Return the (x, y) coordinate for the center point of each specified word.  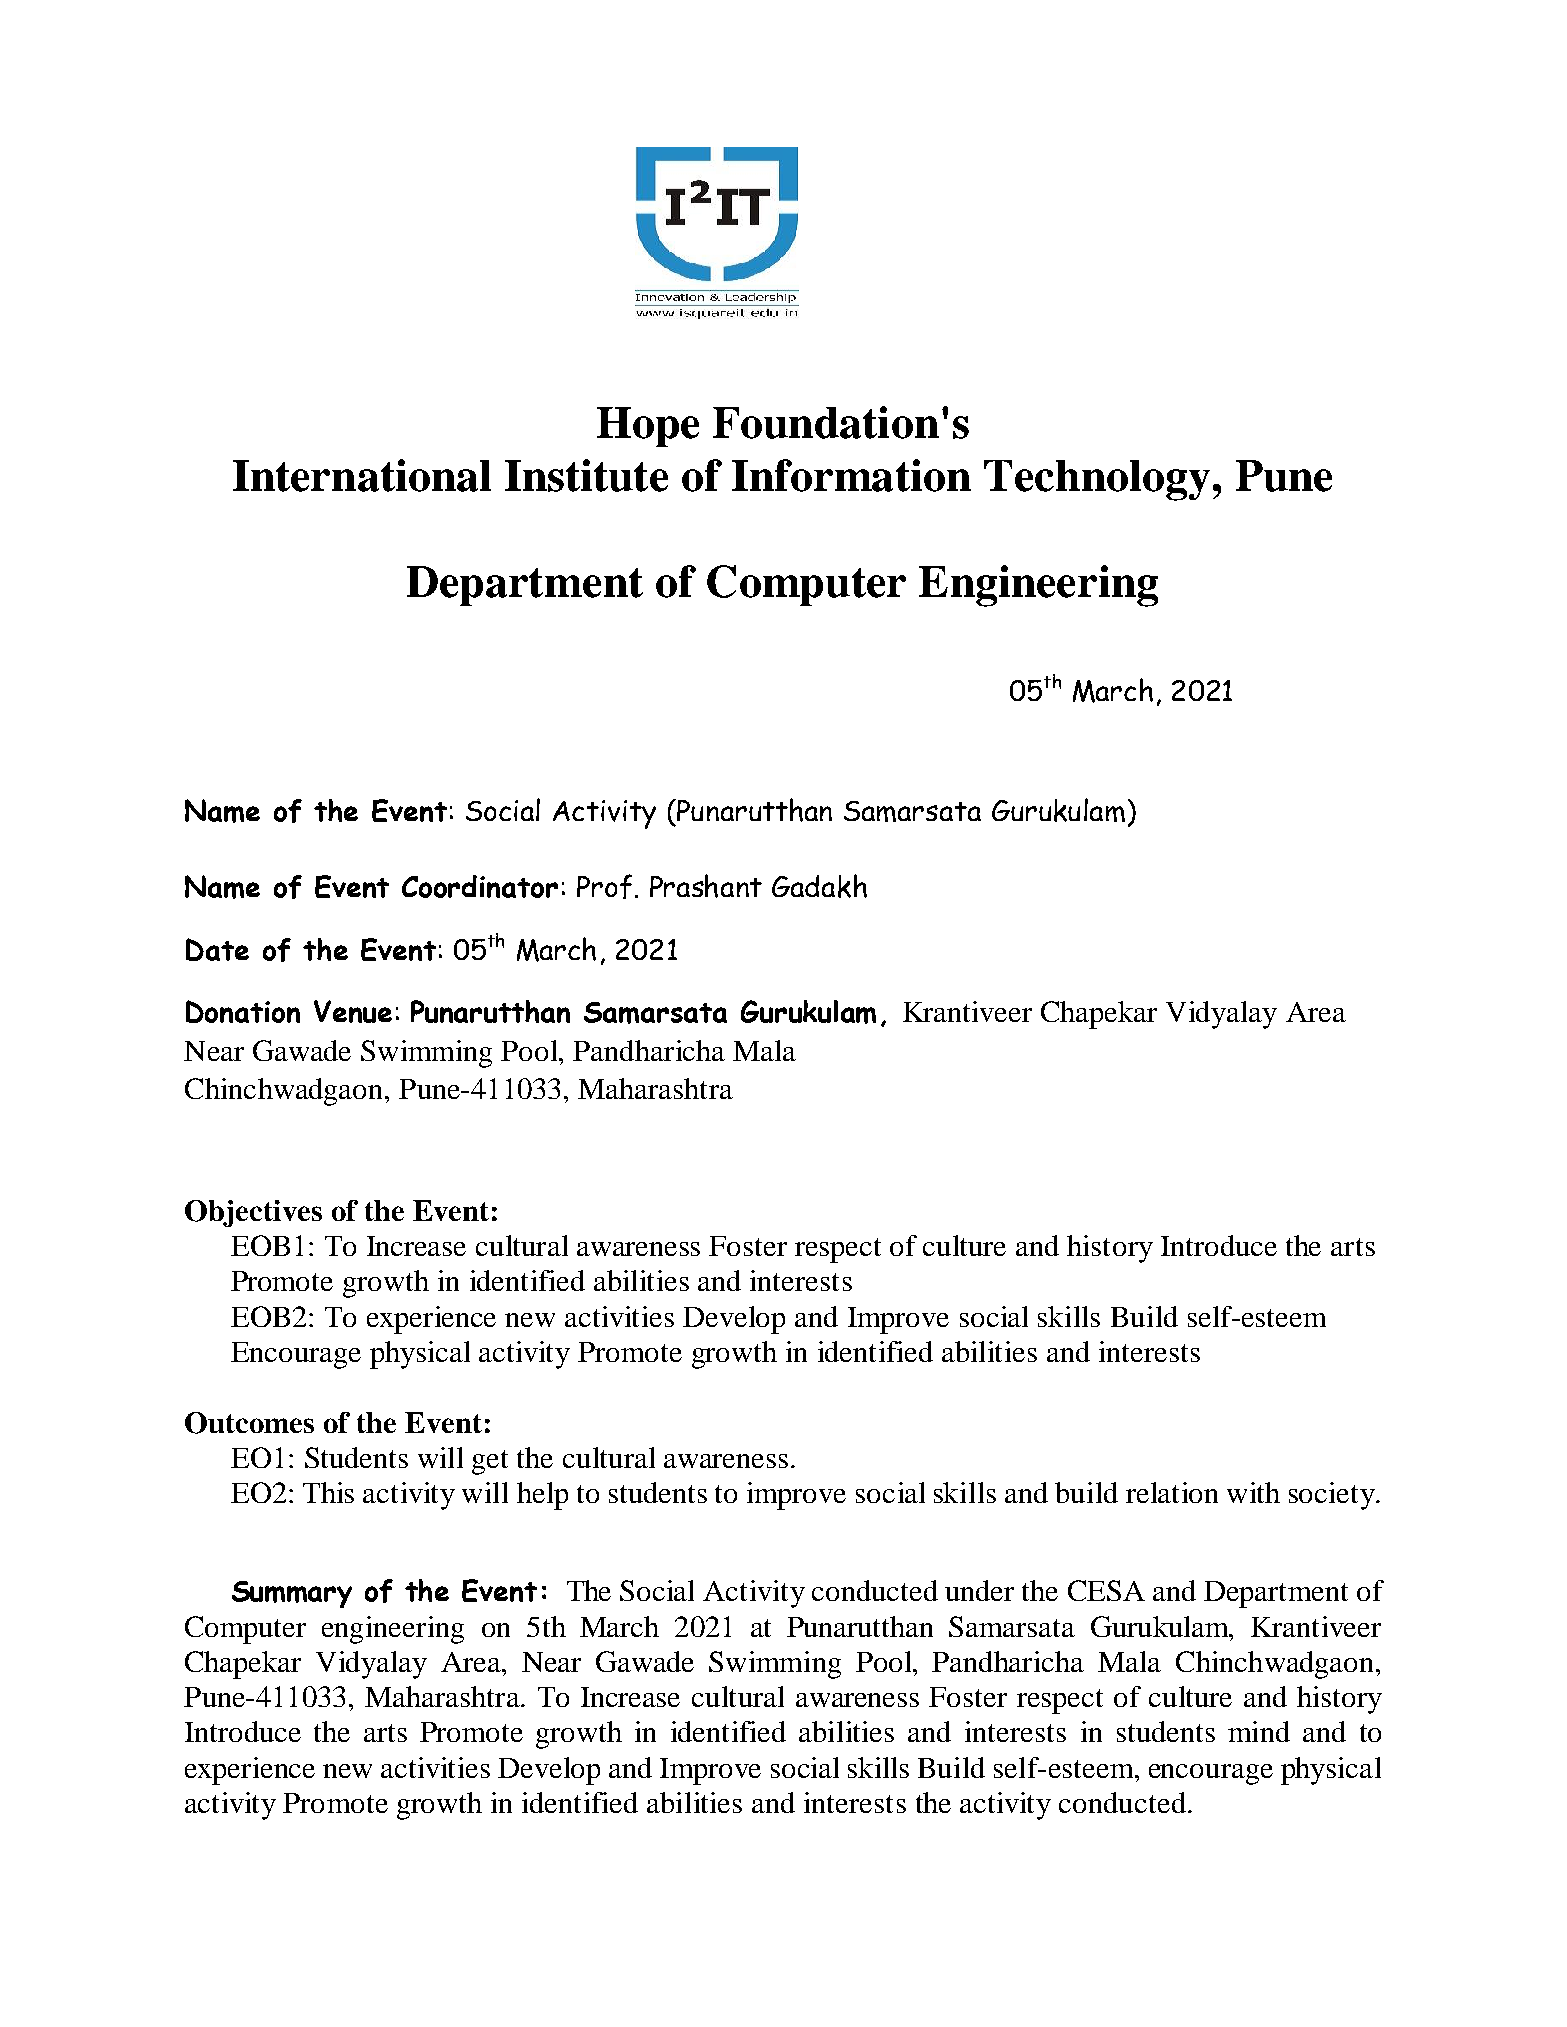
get (490, 1462)
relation (1172, 1492)
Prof (604, 886)
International (362, 475)
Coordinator (480, 886)
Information (851, 475)
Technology (1097, 480)
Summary (292, 1594)
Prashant (706, 886)
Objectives (253, 1213)
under (979, 1590)
